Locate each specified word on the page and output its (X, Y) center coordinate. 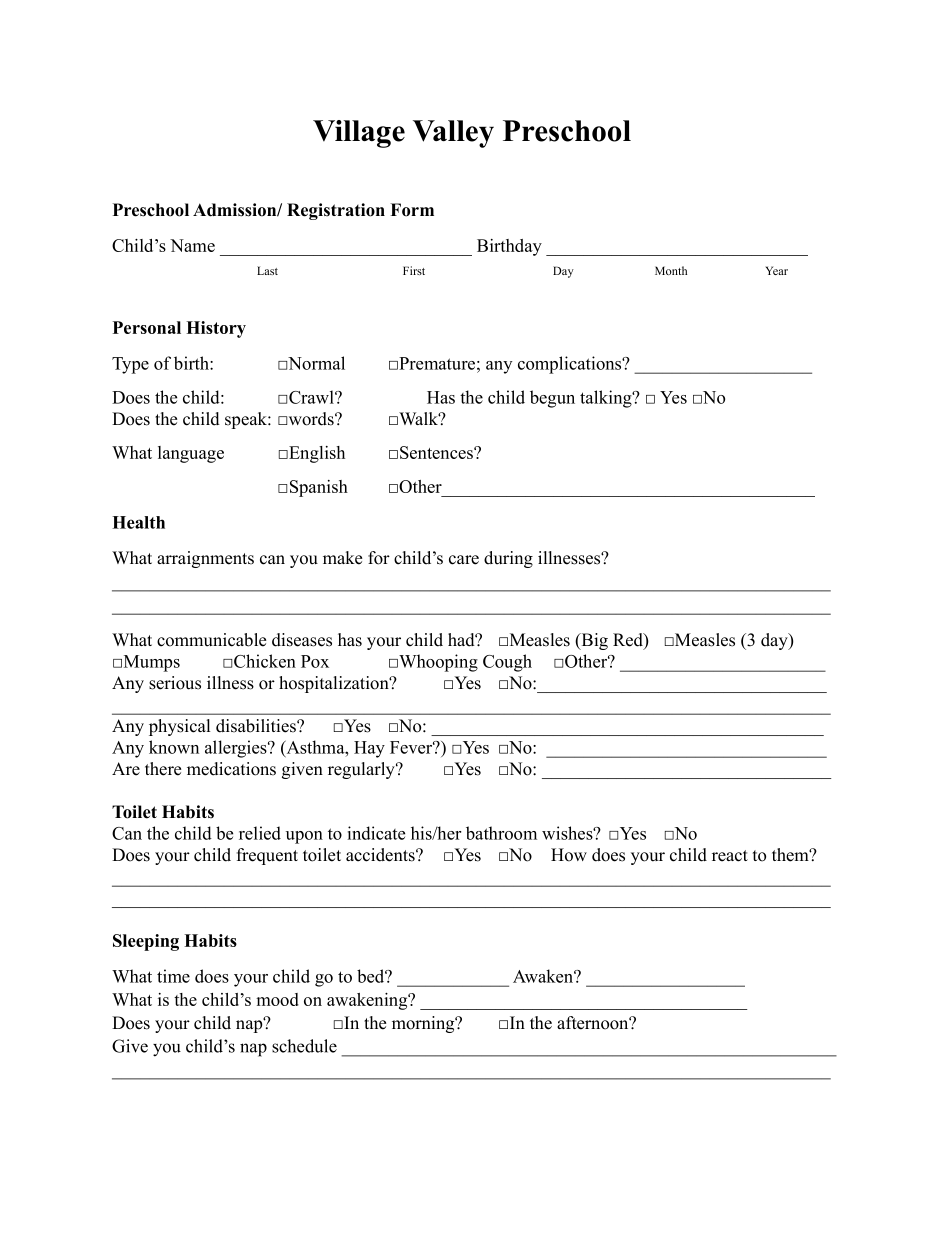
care (464, 560)
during (508, 559)
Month (671, 270)
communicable (211, 640)
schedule (304, 1046)
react (730, 856)
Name (192, 245)
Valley (453, 134)
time (173, 976)
